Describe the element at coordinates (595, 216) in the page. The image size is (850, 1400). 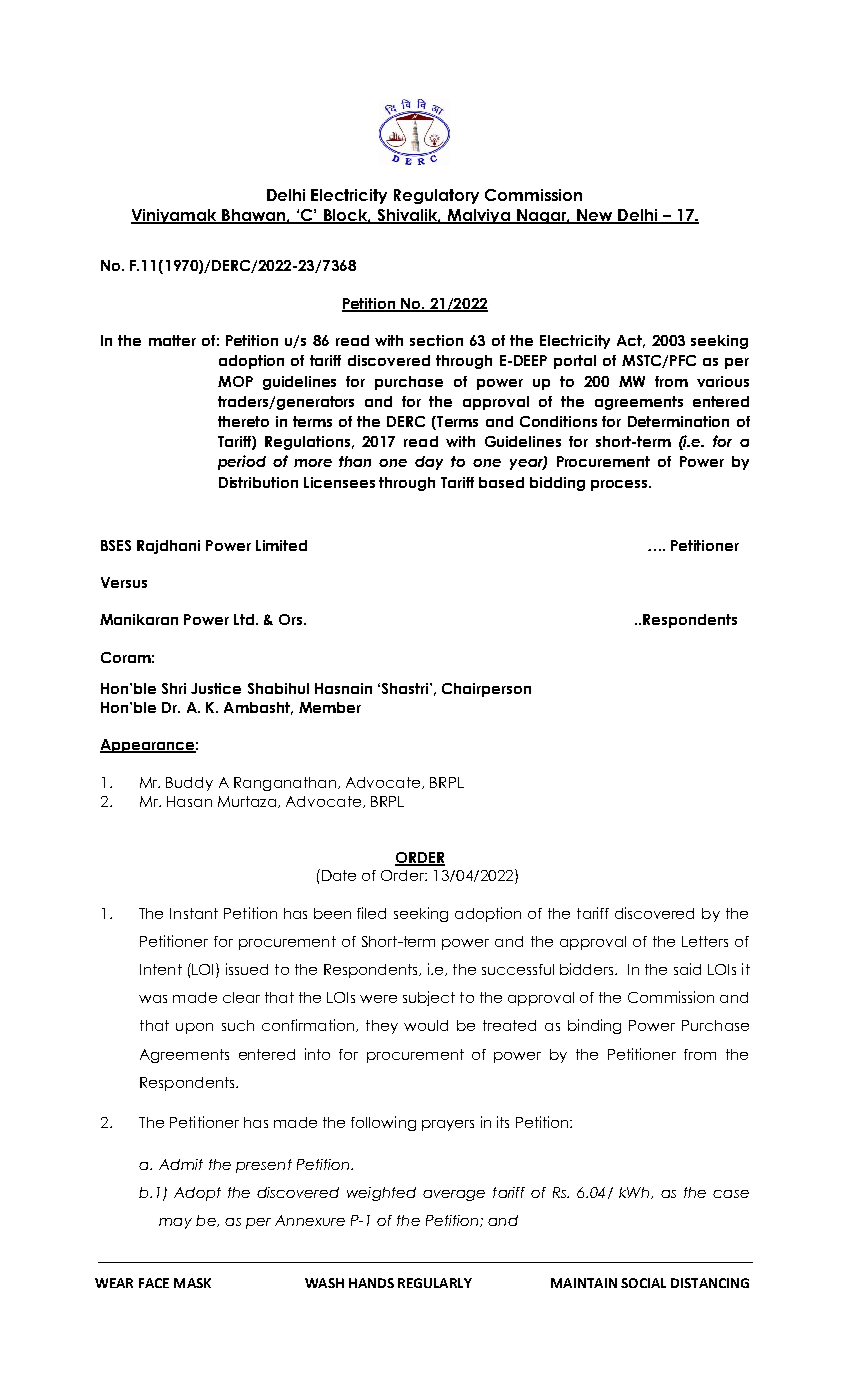
I see `New` at that location.
